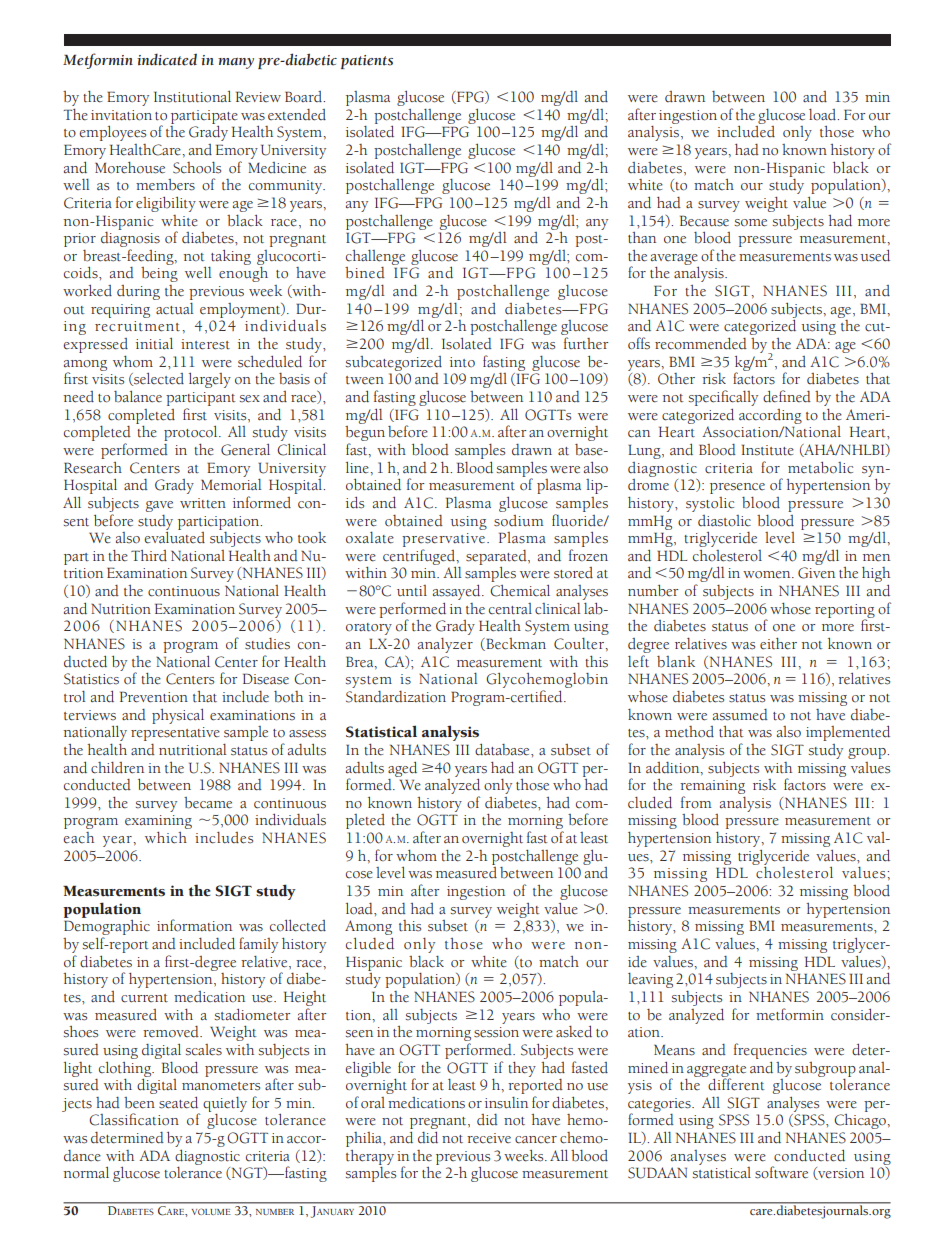 This document has height=1256, width=952. Describe the element at coordinates (211, 1211) in the document. I see `VOLUME` at that location.
